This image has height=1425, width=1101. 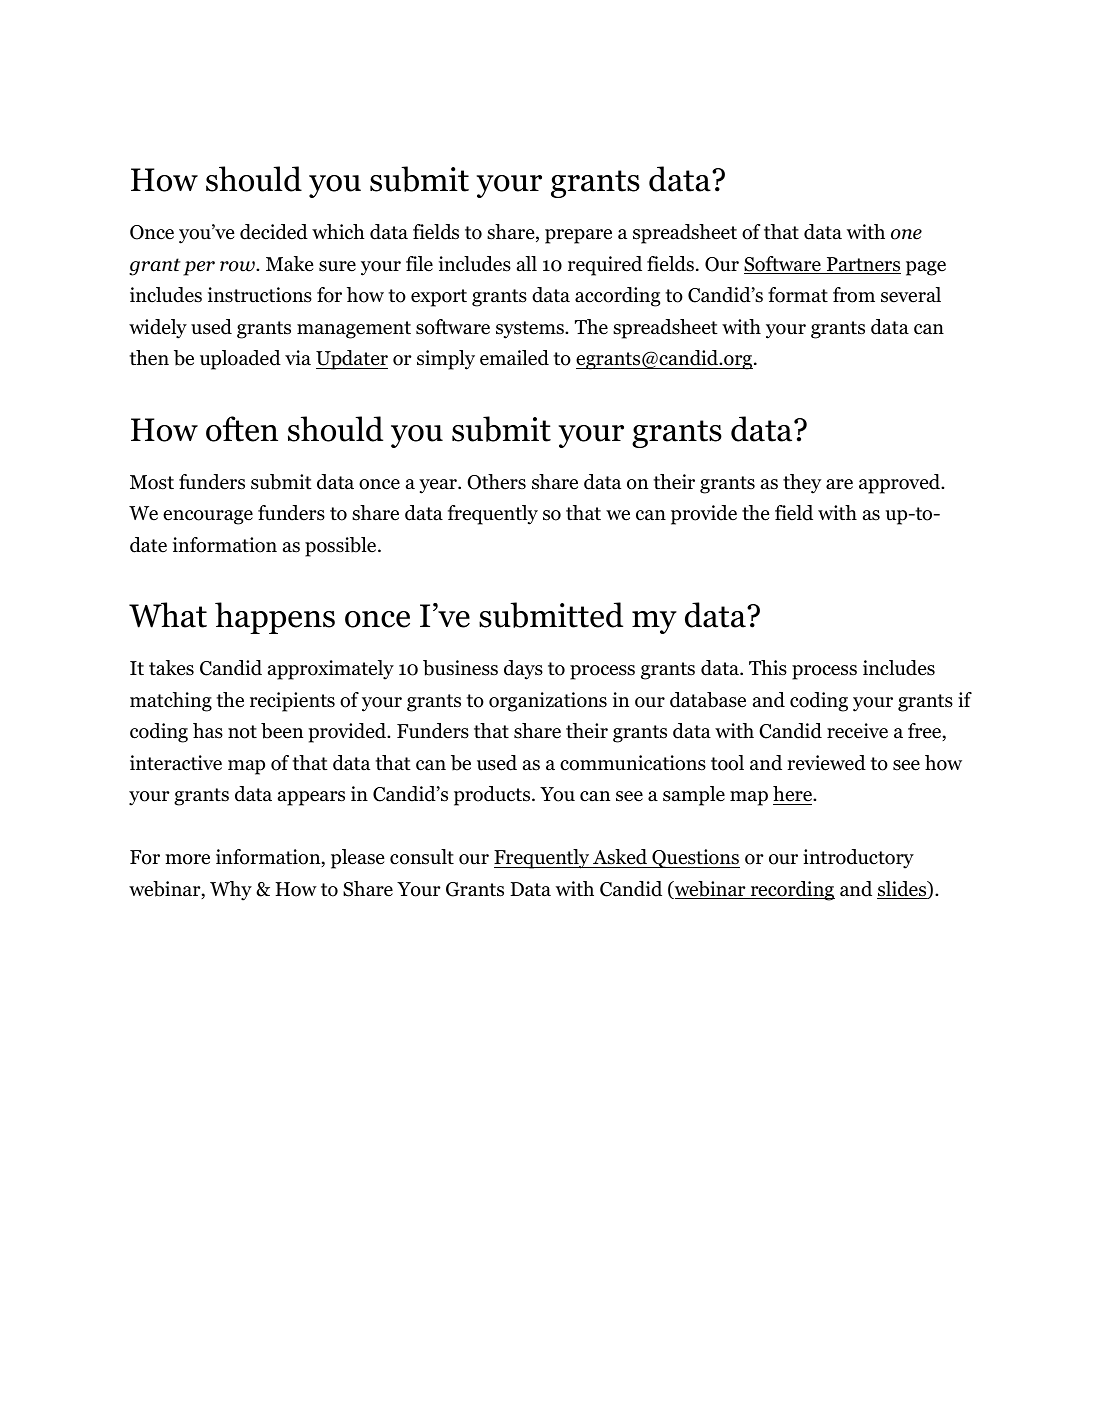 What do you see at coordinates (620, 858) in the image?
I see `Asked` at bounding box center [620, 858].
